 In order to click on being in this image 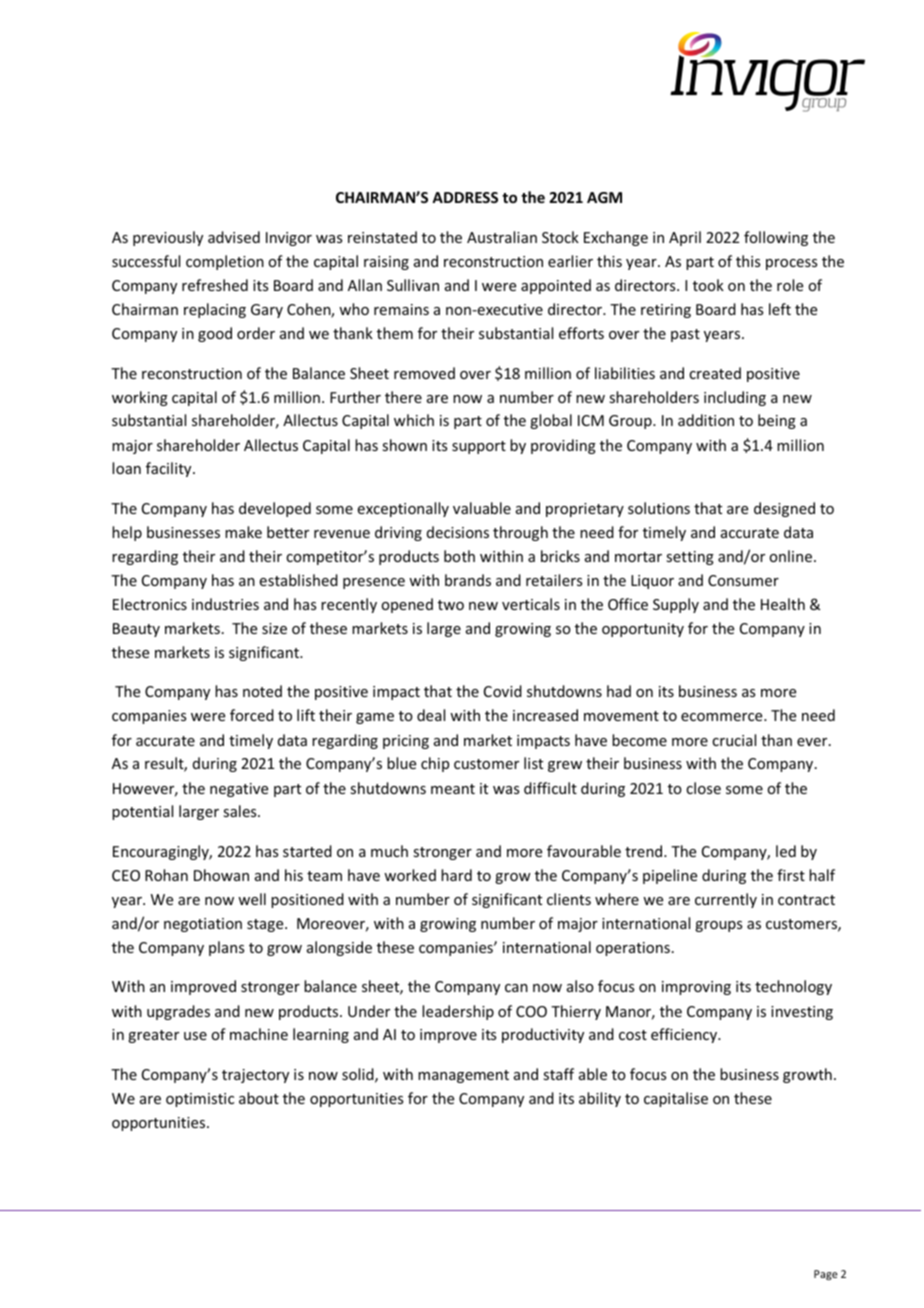, I will do `click(777, 421)`.
